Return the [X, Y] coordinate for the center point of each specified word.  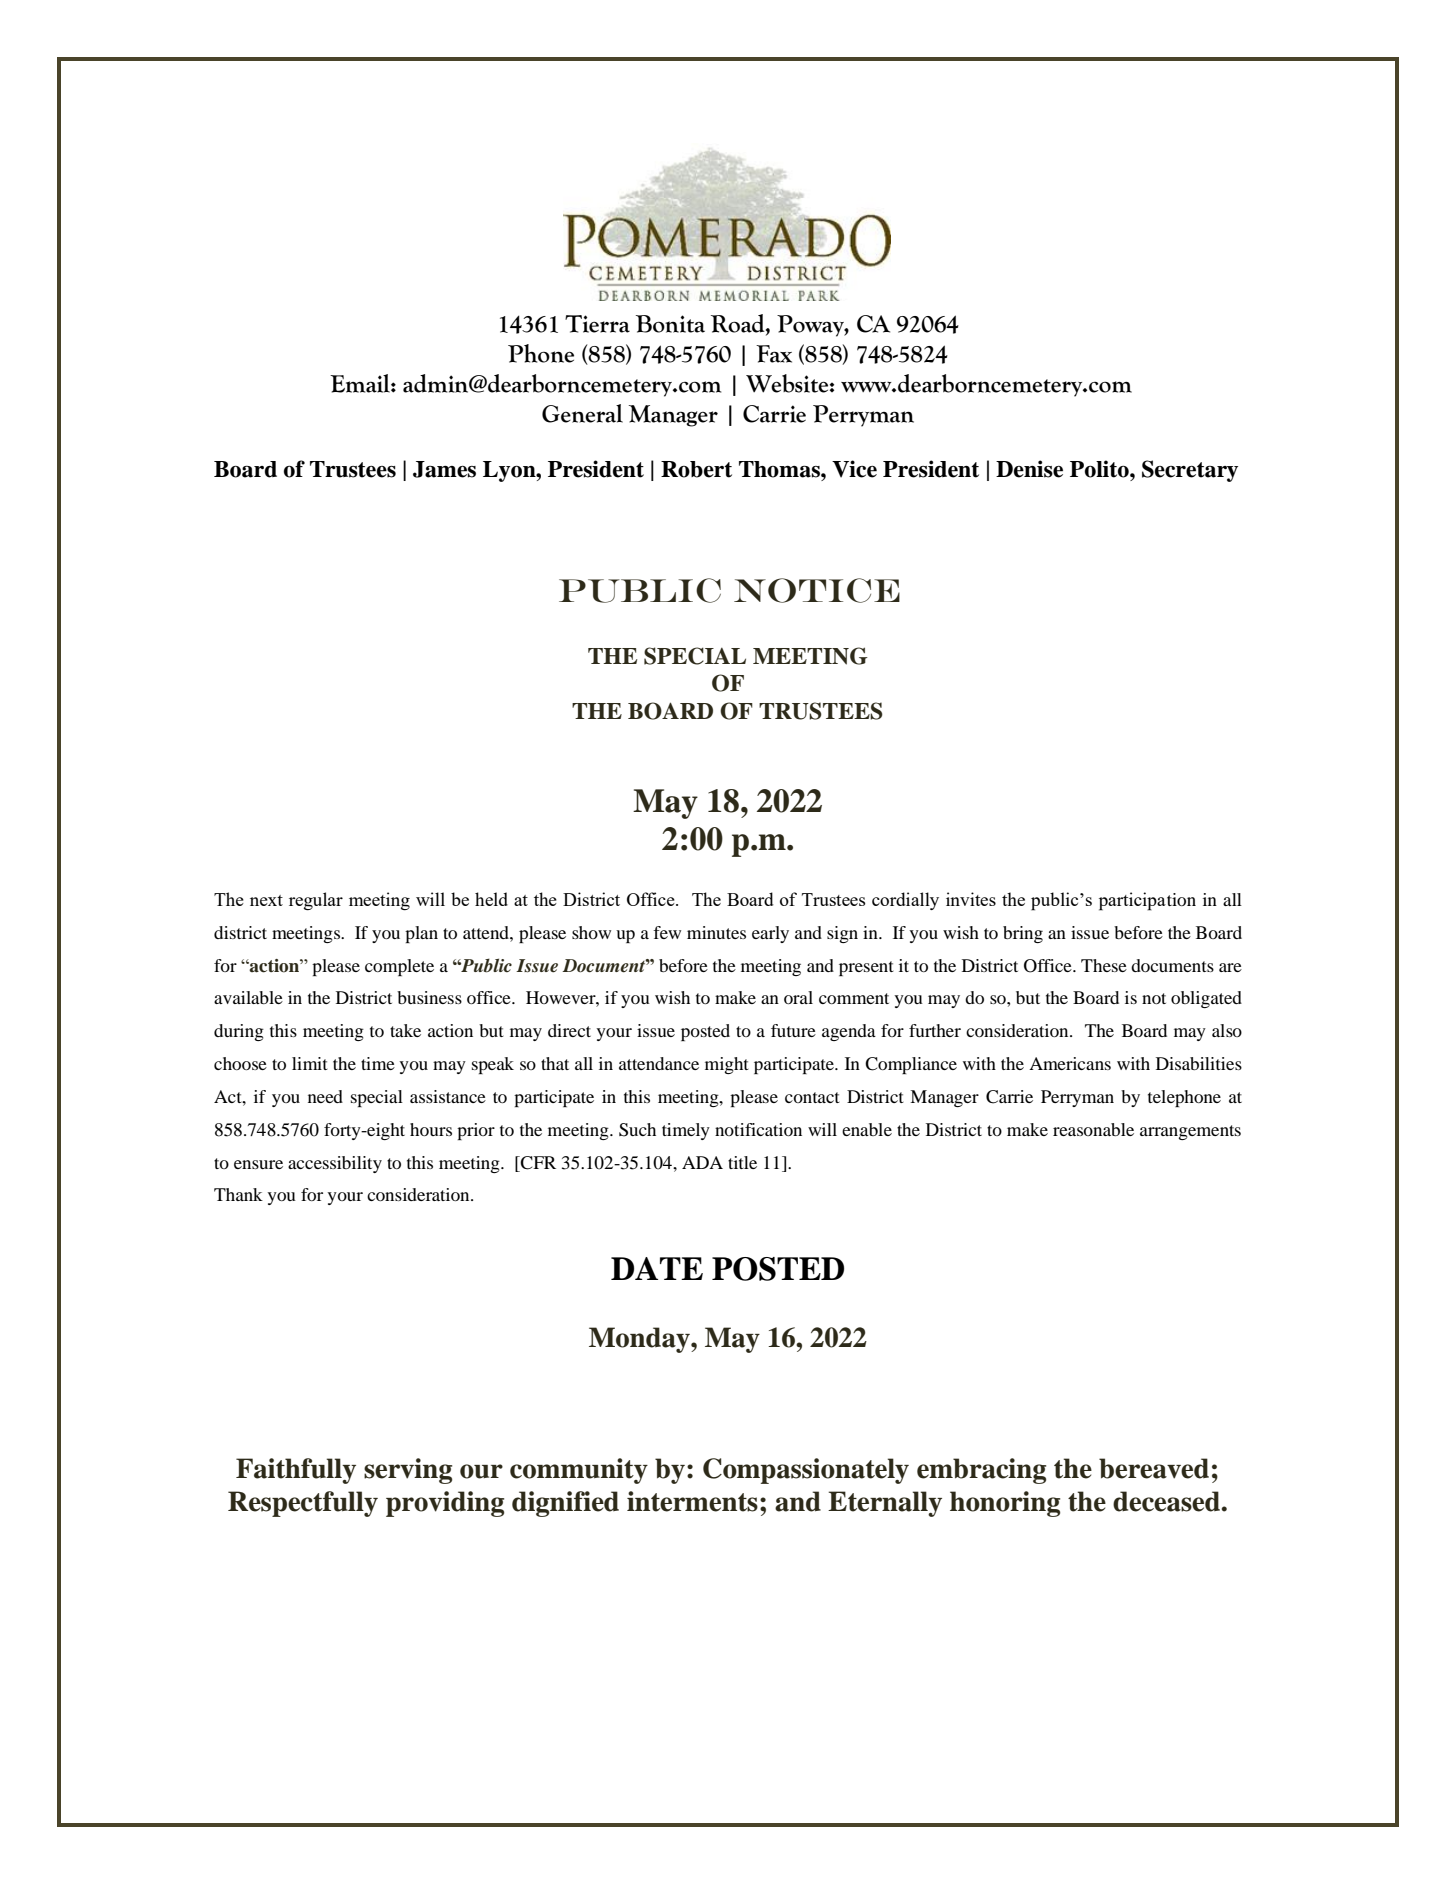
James [444, 469]
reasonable [1093, 1129]
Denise [1029, 469]
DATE [657, 1268]
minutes [716, 932]
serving [408, 1471]
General [582, 413]
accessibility [335, 1164]
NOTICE [817, 590]
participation [1147, 901]
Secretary [1190, 471]
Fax [774, 354]
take [405, 1030]
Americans [1070, 1063]
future [793, 1030]
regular [316, 901]
